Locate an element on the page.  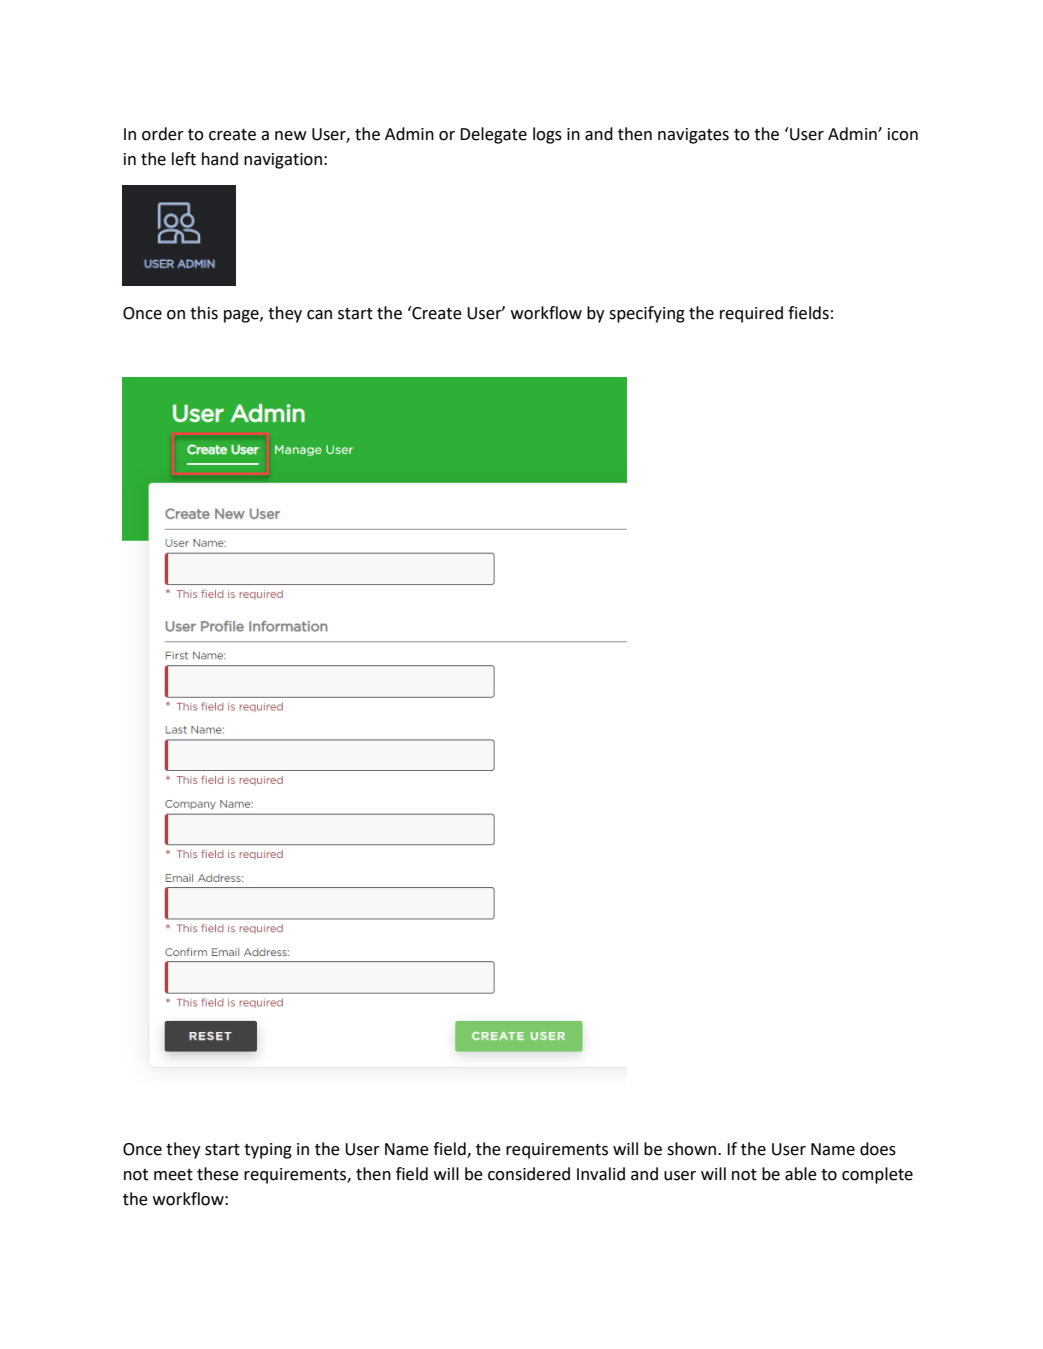
required is located at coordinates (751, 314).
